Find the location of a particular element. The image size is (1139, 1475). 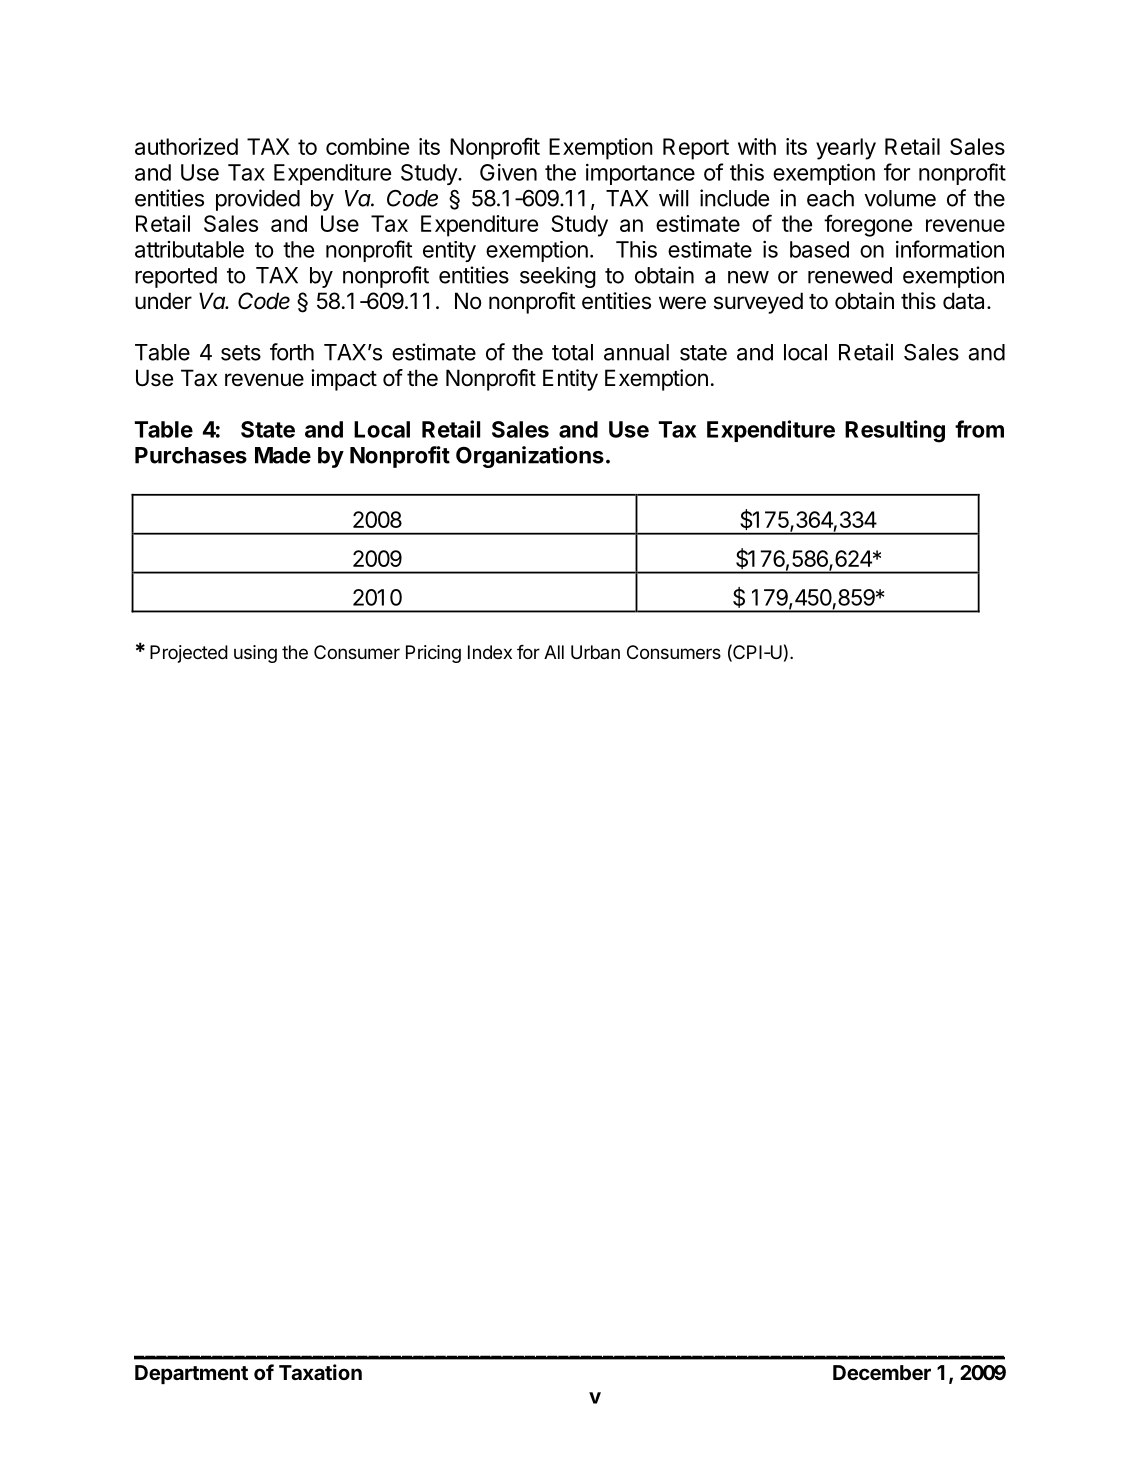

Taxation is located at coordinates (320, 1372).
